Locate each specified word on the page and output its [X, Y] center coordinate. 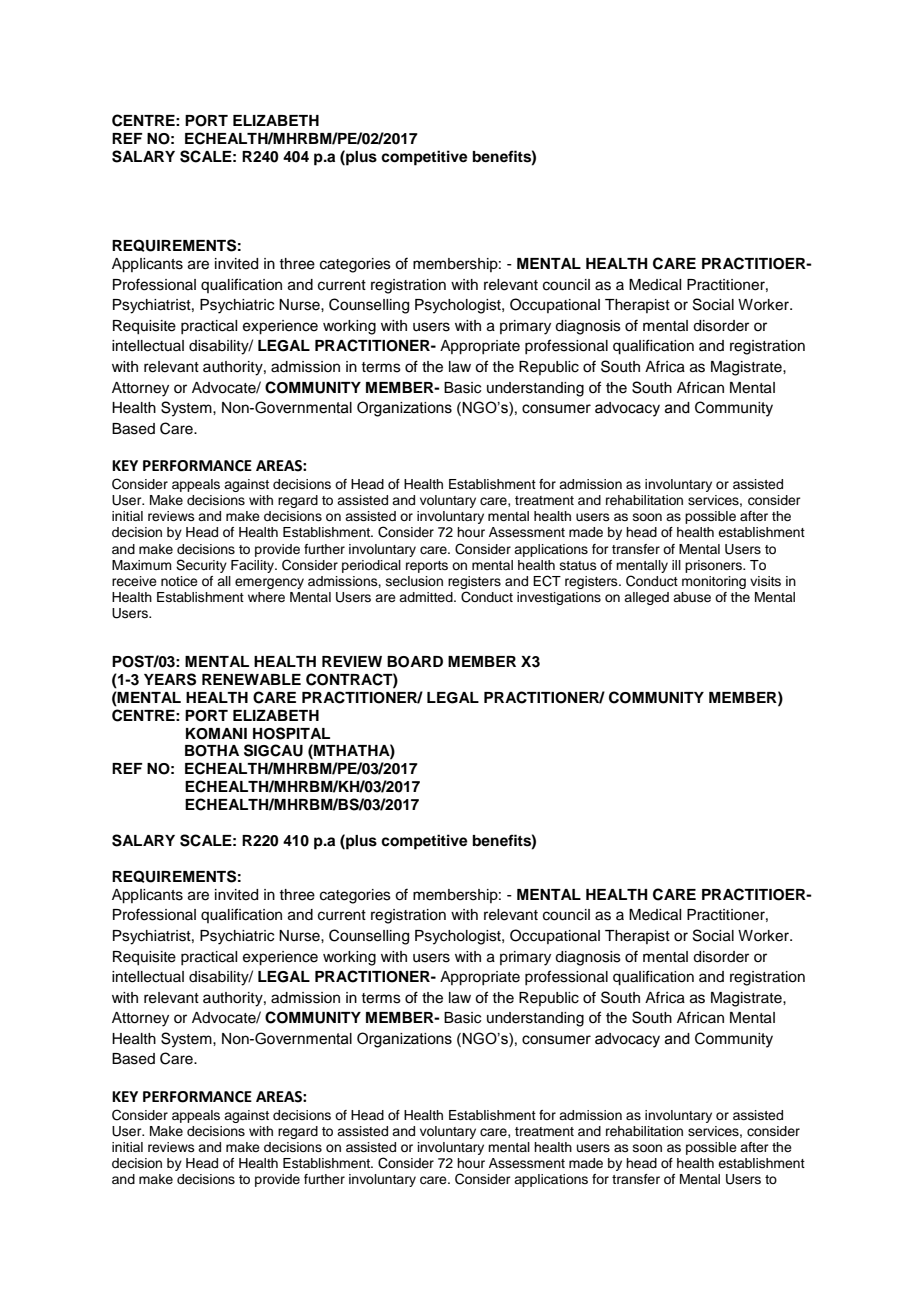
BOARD [415, 662]
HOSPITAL [291, 733]
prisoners [714, 566]
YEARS [170, 679]
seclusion [414, 581]
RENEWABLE [251, 679]
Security [201, 566]
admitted [427, 597]
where [266, 597]
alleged [646, 598]
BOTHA [212, 751]
